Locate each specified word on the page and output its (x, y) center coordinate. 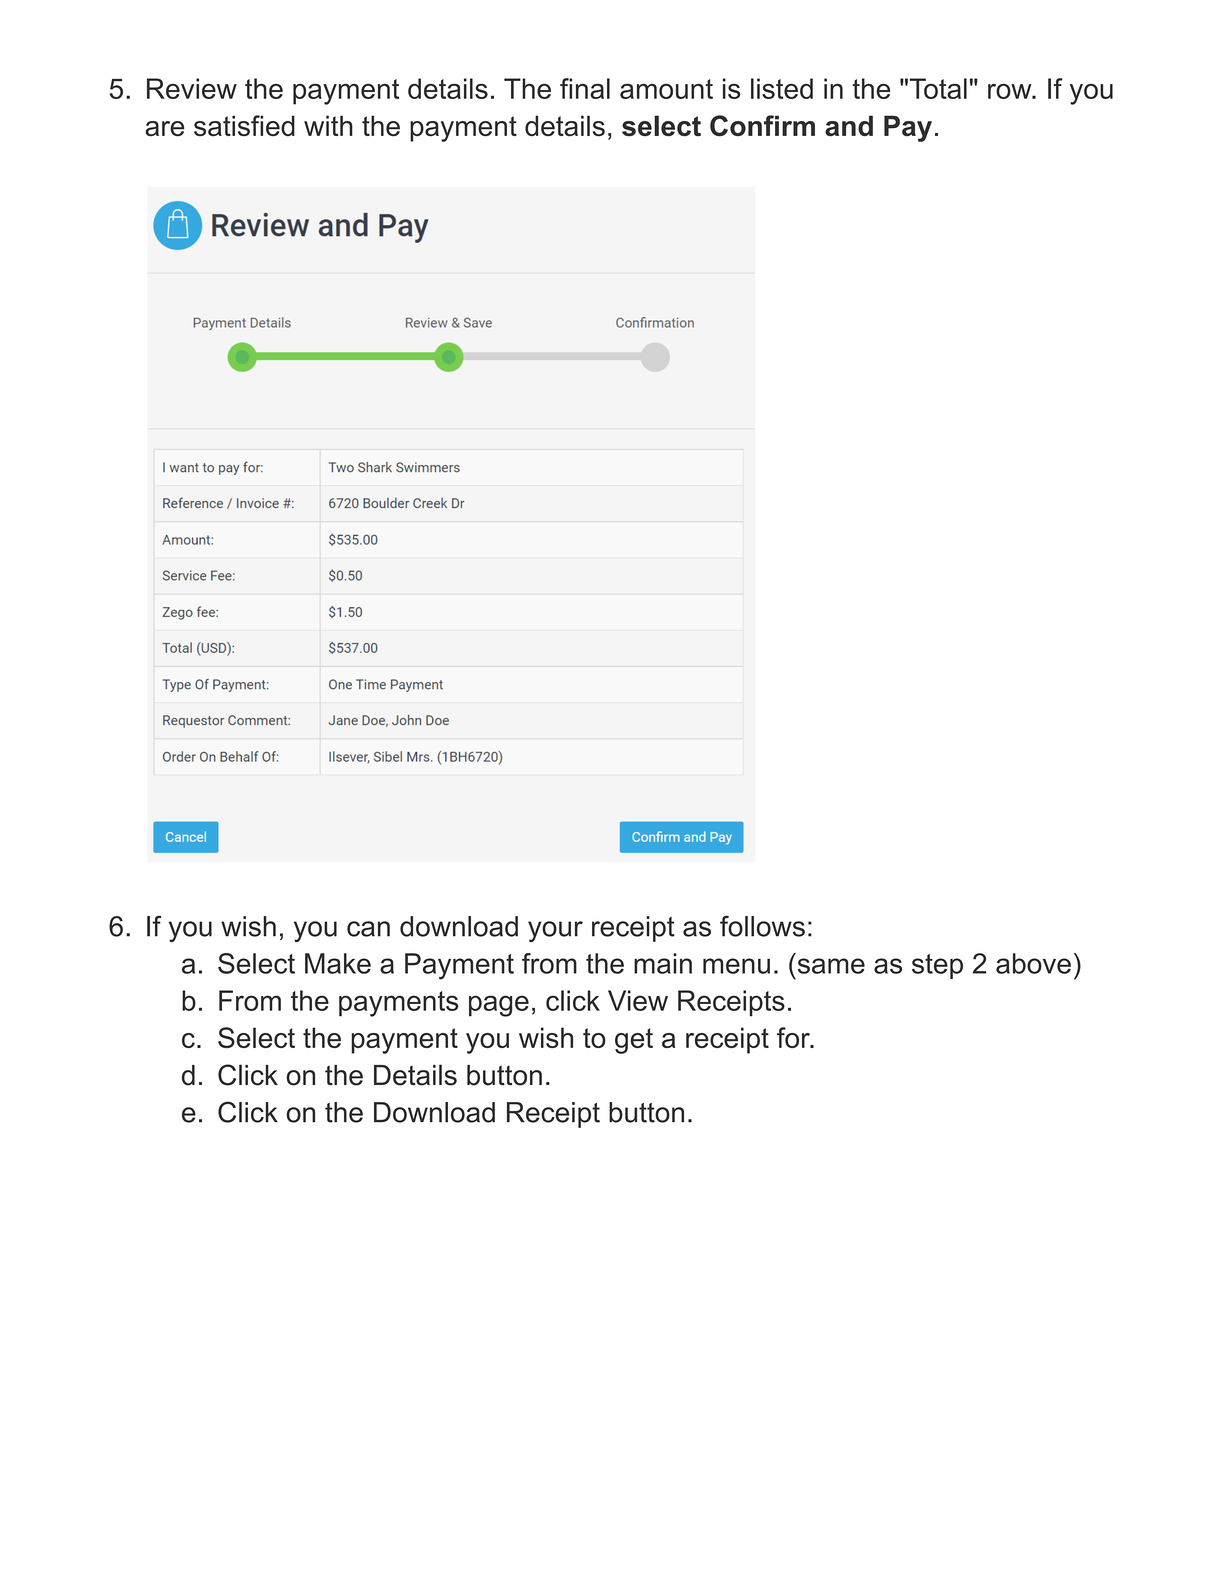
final (585, 88)
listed (782, 88)
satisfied (244, 125)
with (328, 125)
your (555, 931)
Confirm (762, 126)
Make (338, 963)
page (499, 1006)
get (634, 1041)
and (849, 126)
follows (762, 926)
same (831, 966)
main (663, 963)
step (937, 966)
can (368, 929)
